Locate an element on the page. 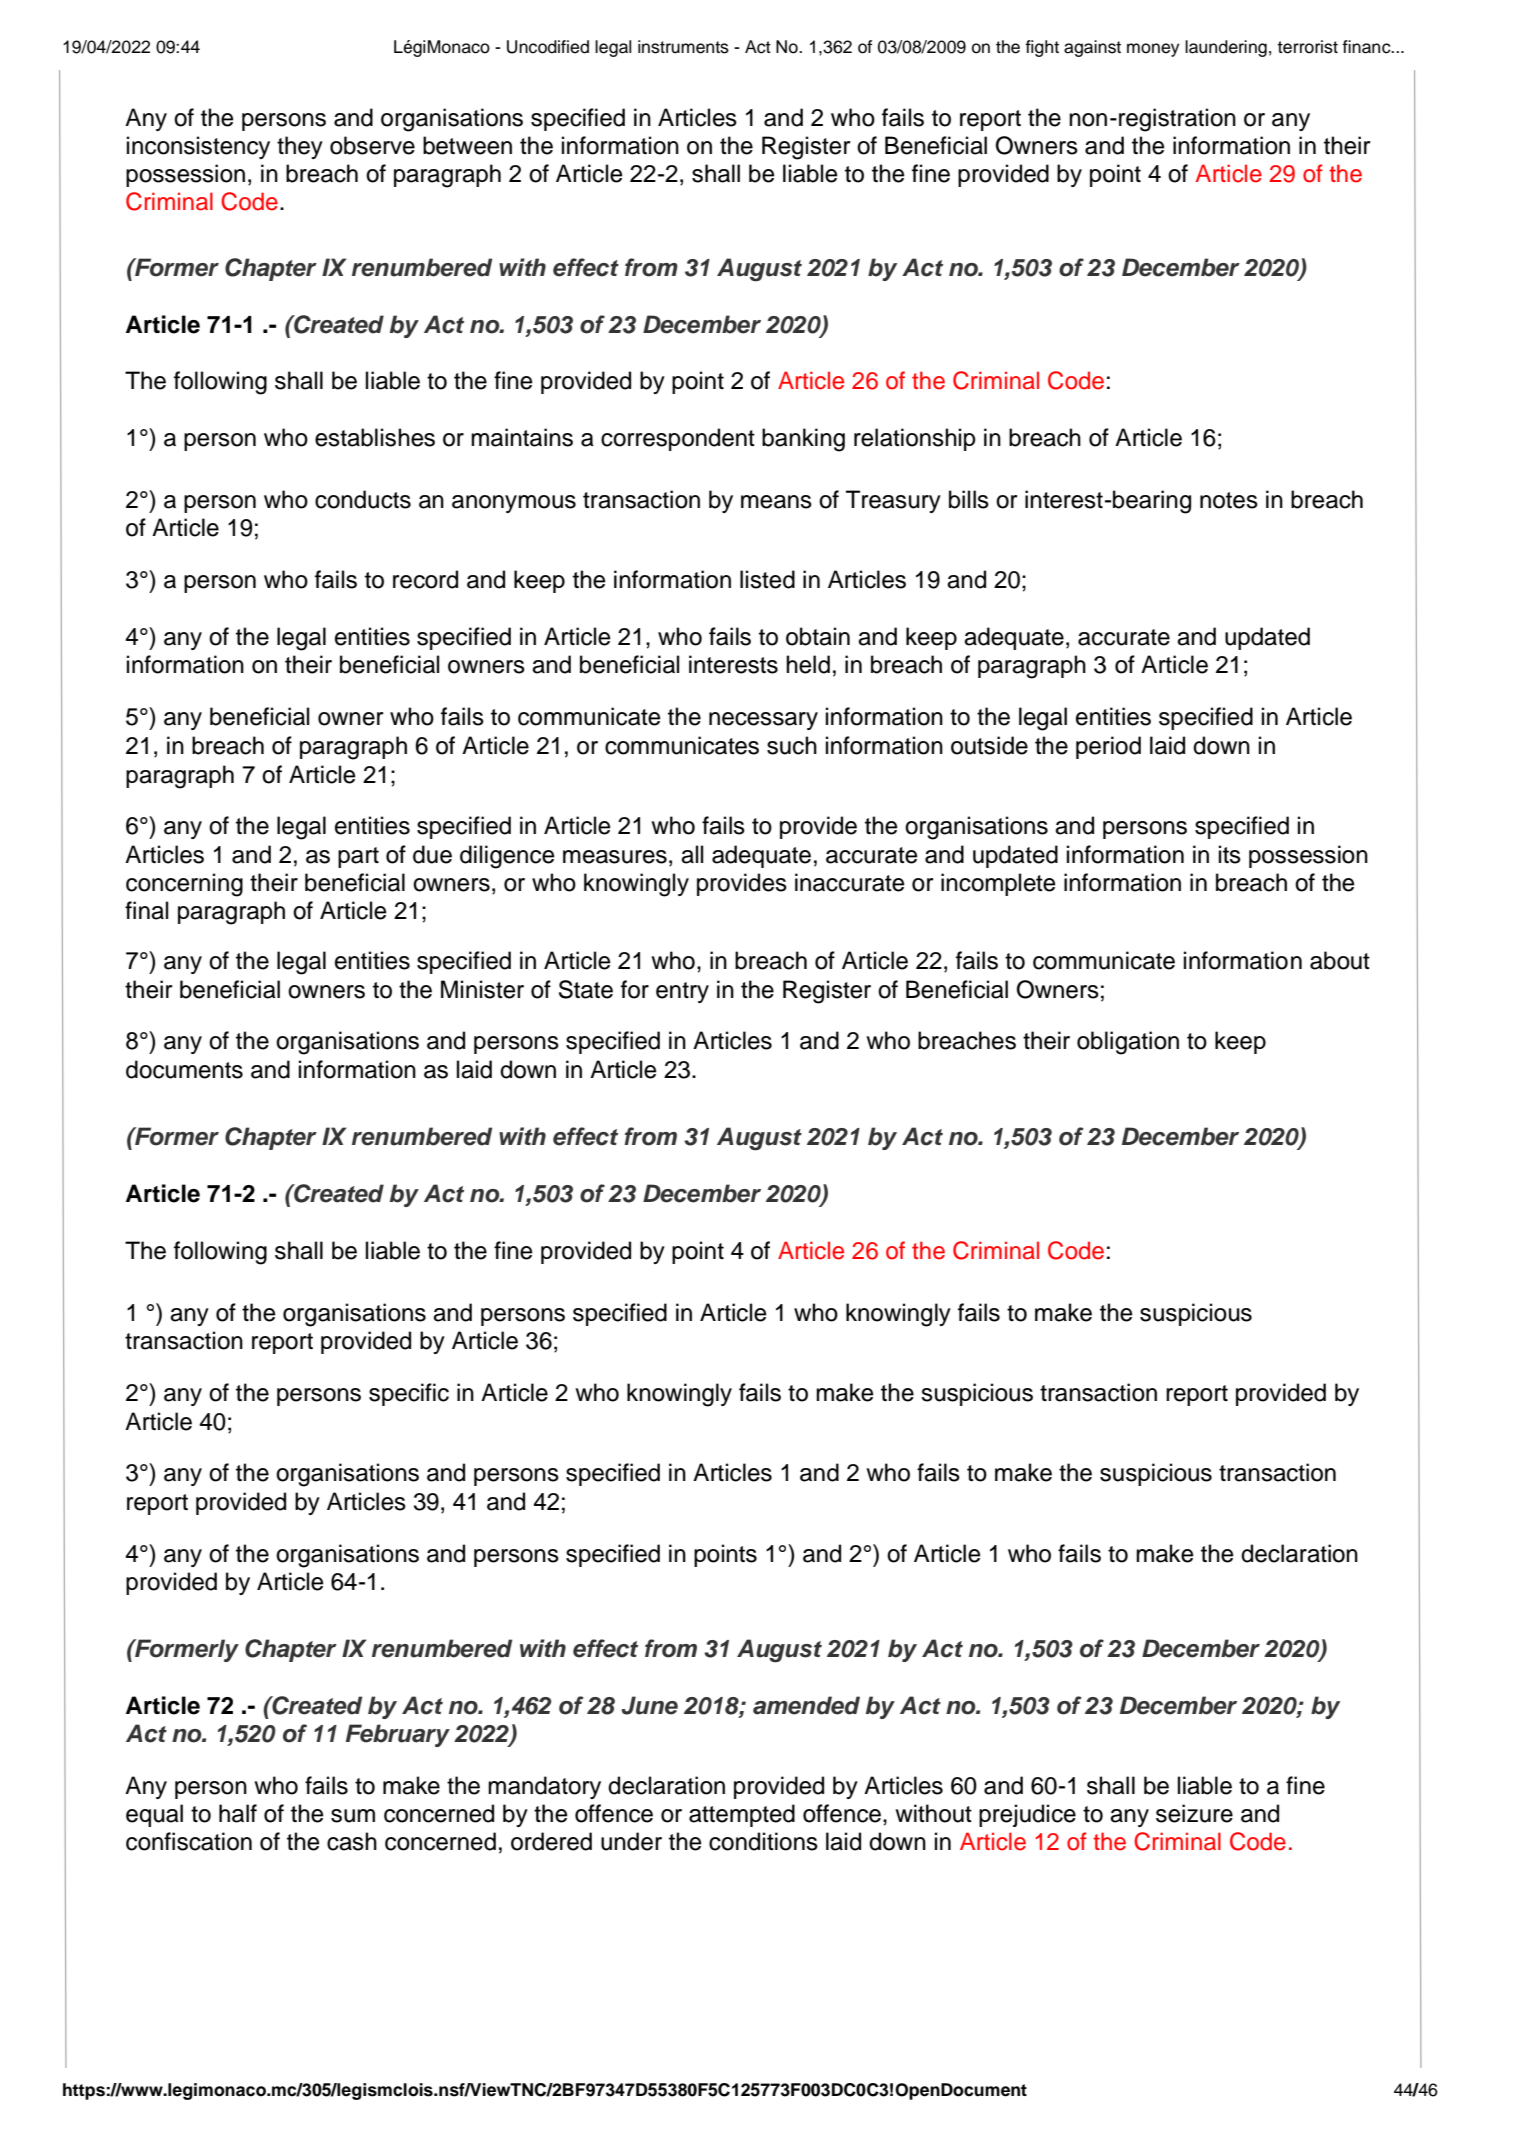 The height and width of the page is (2139, 1513). they is located at coordinates (300, 147).
